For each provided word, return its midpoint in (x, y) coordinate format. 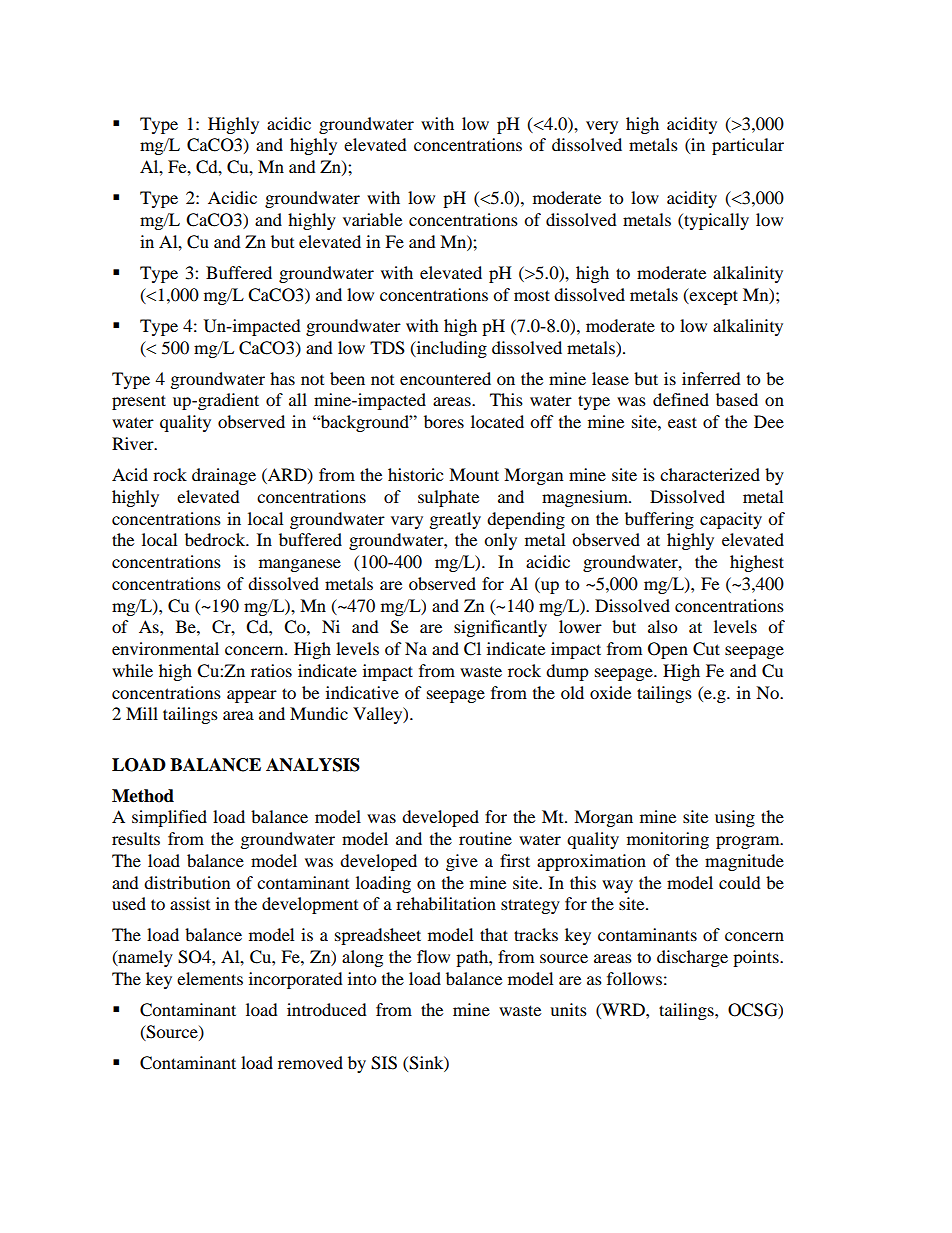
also (662, 626)
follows (634, 978)
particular (748, 146)
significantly (500, 628)
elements (210, 978)
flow (433, 956)
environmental (165, 648)
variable (372, 219)
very (602, 127)
